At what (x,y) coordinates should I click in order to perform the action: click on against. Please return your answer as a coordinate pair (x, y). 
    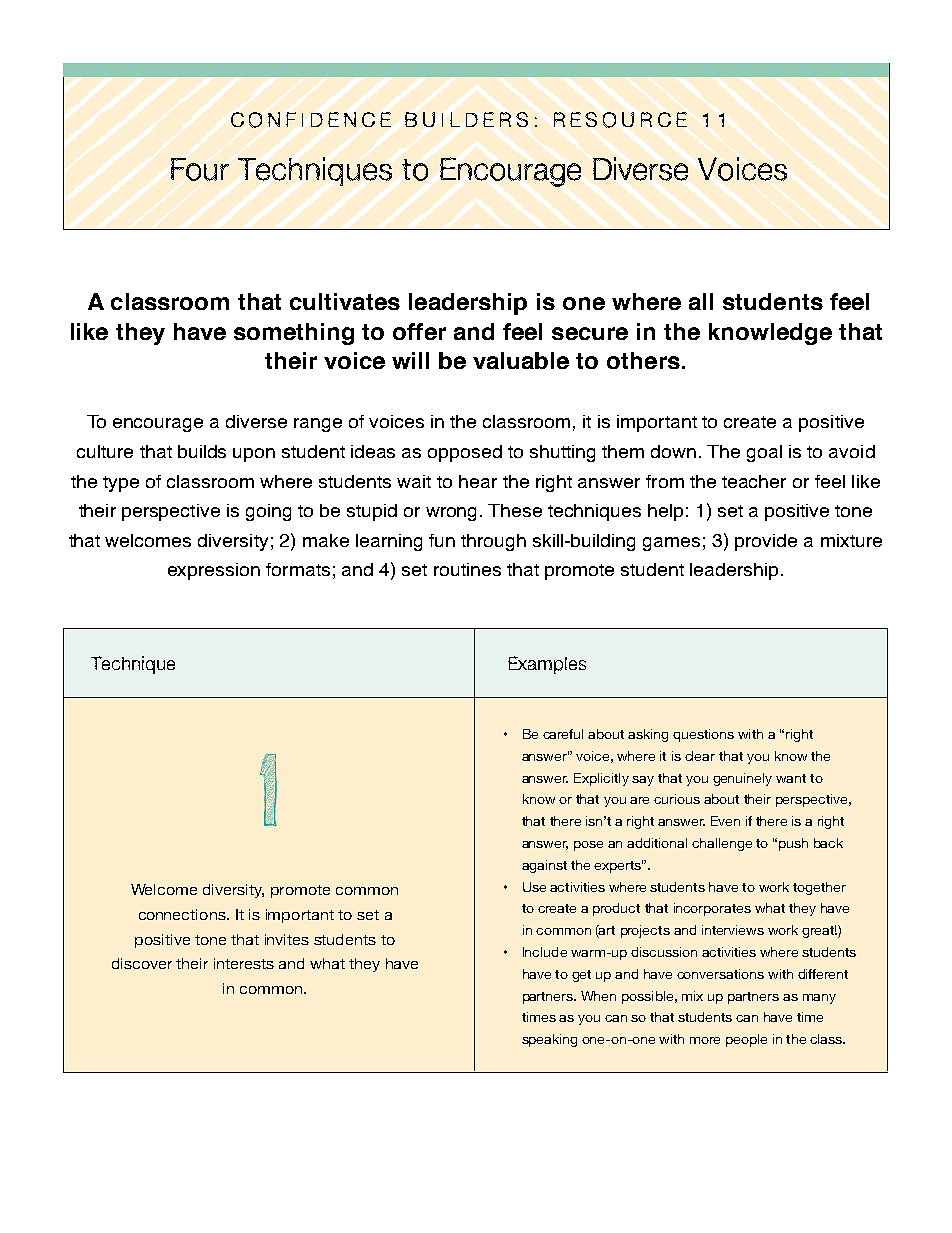
    Looking at the image, I should click on (544, 866).
